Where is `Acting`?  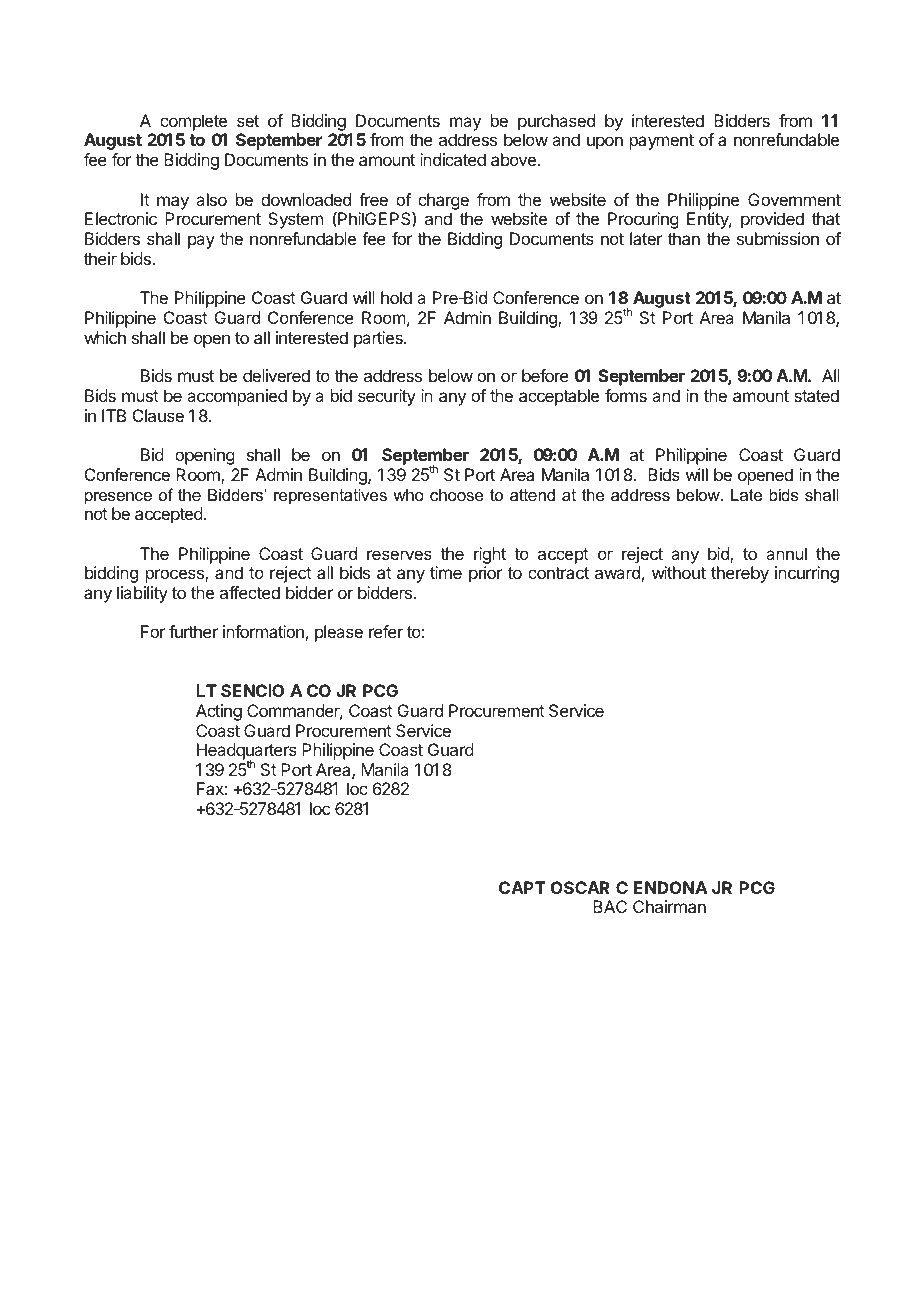
Acting is located at coordinates (219, 712).
